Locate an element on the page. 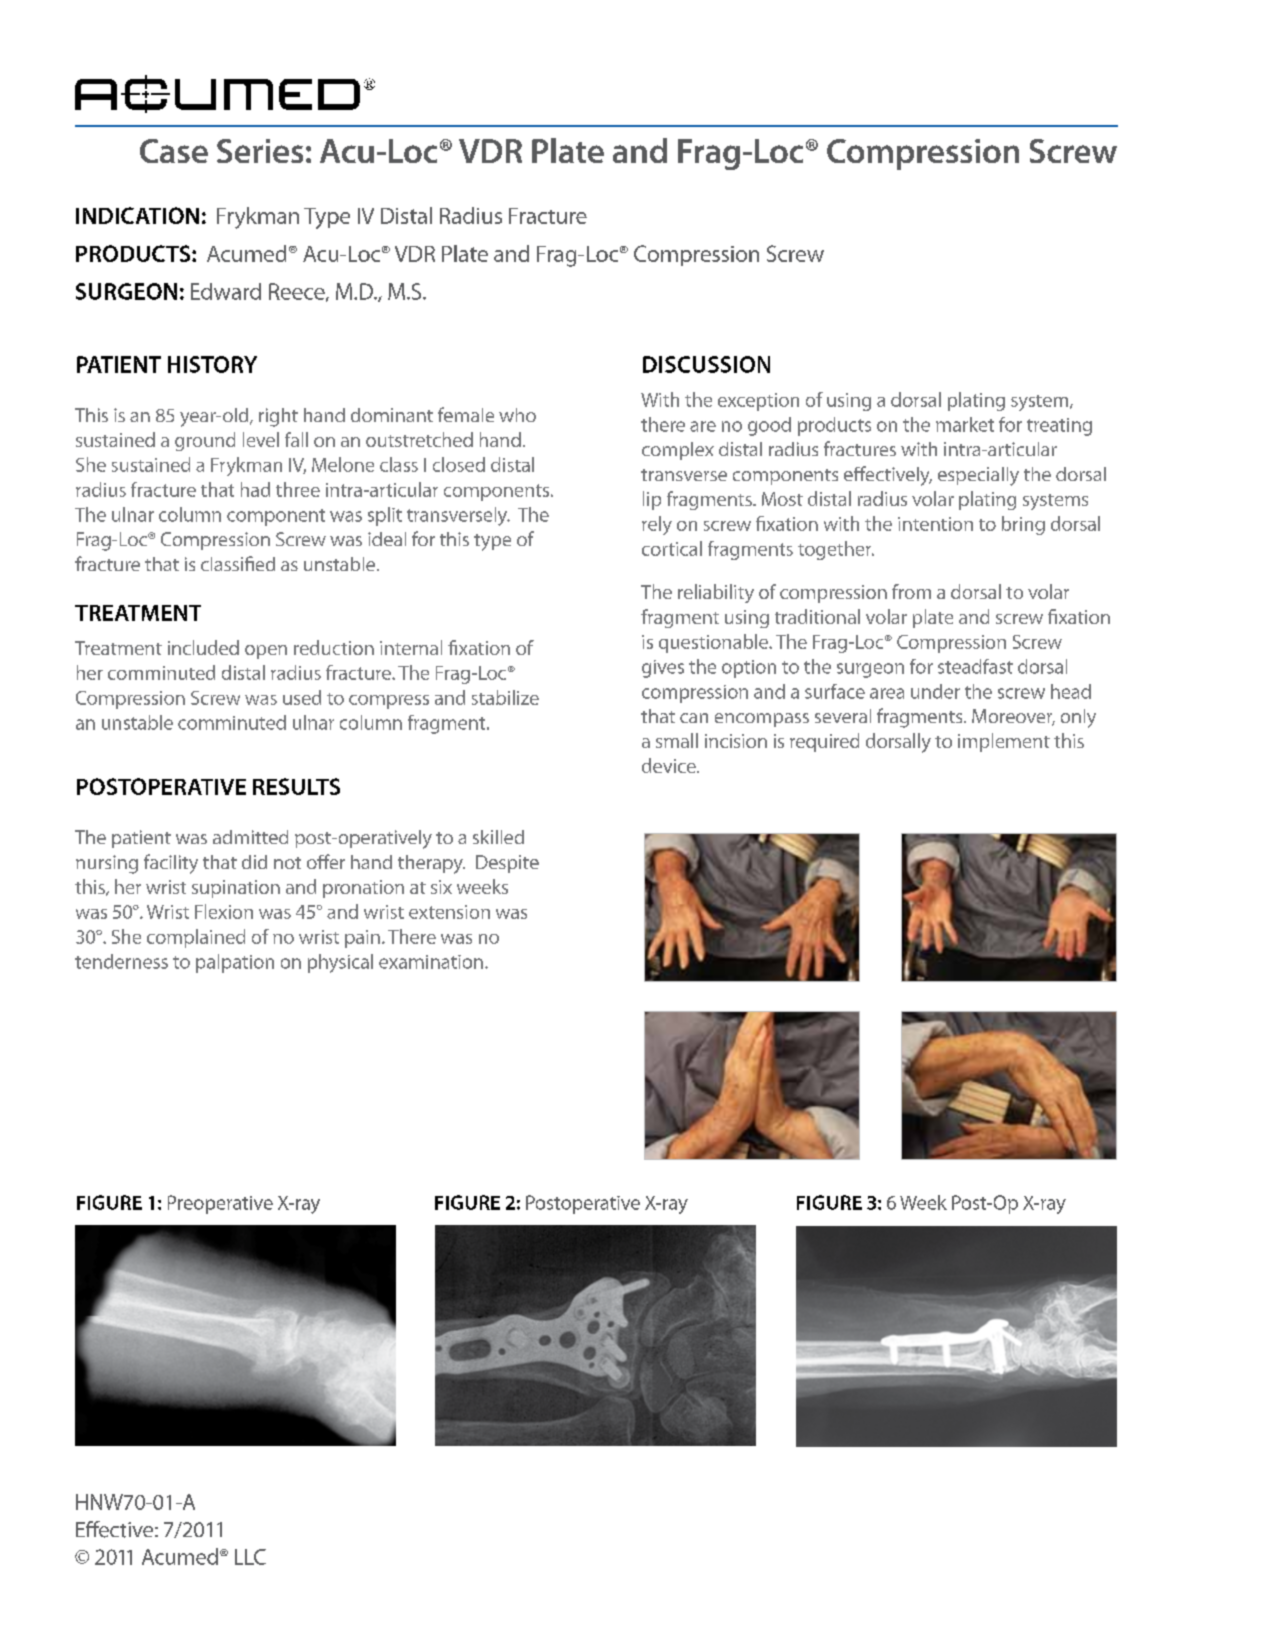 The height and width of the image is (1639, 1266). Series is located at coordinates (260, 151).
